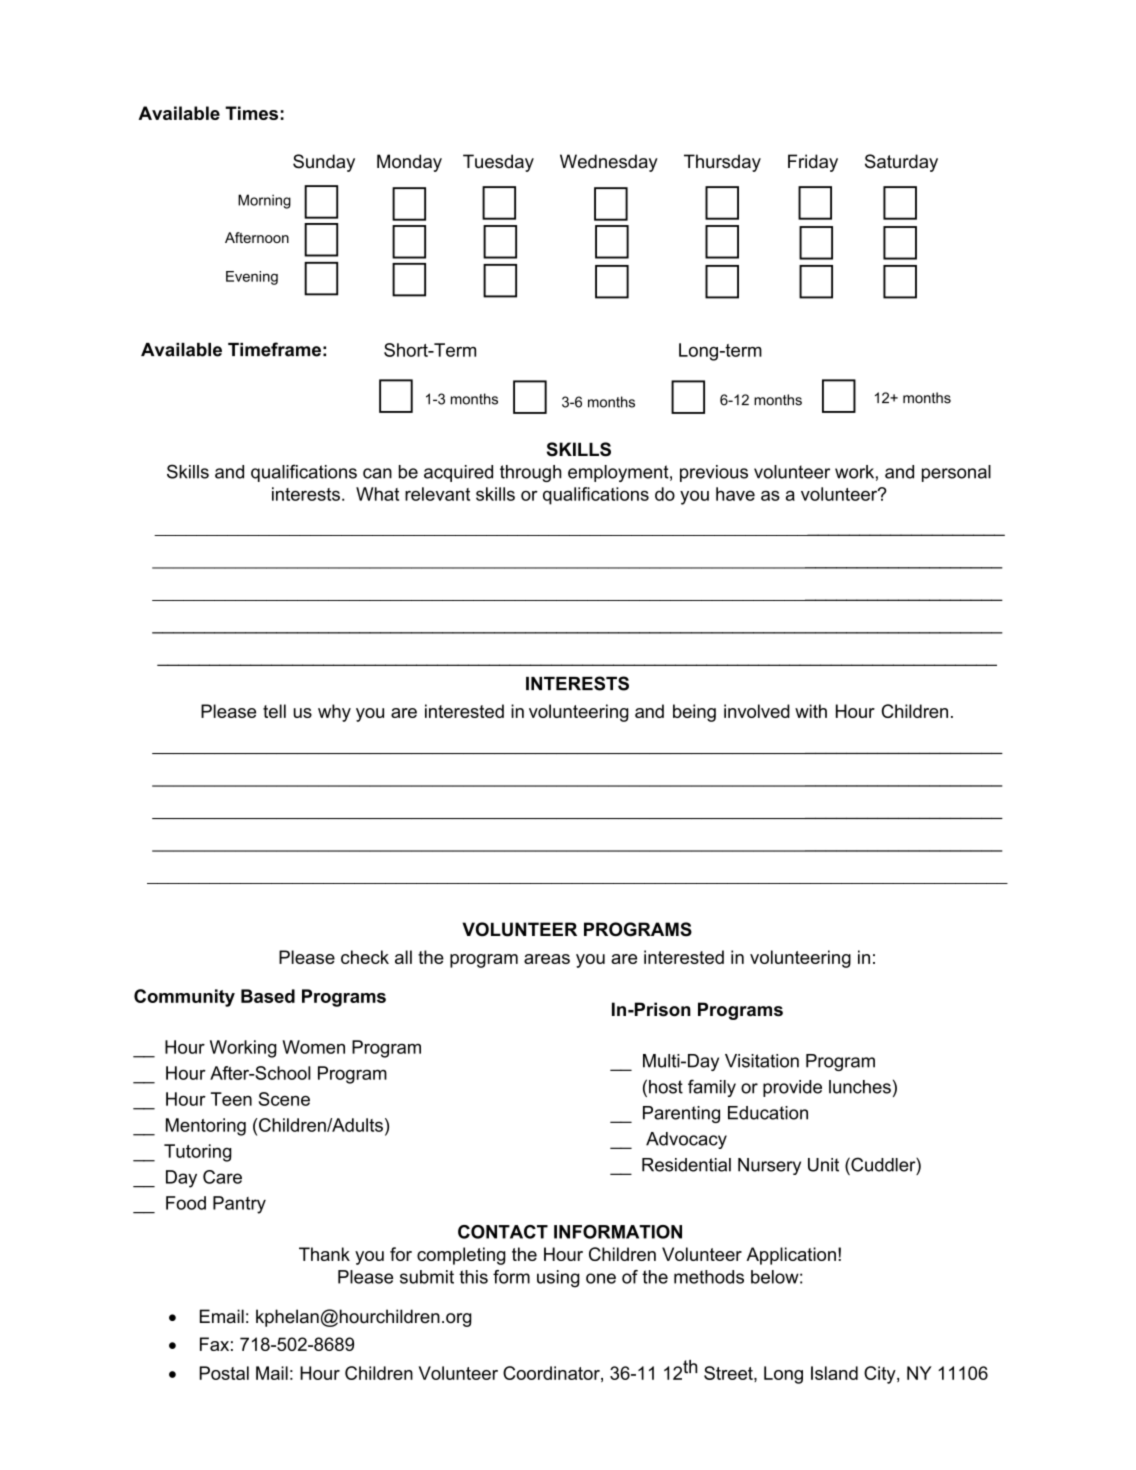  Describe the element at coordinates (558, 1279) in the page. I see `using` at that location.
